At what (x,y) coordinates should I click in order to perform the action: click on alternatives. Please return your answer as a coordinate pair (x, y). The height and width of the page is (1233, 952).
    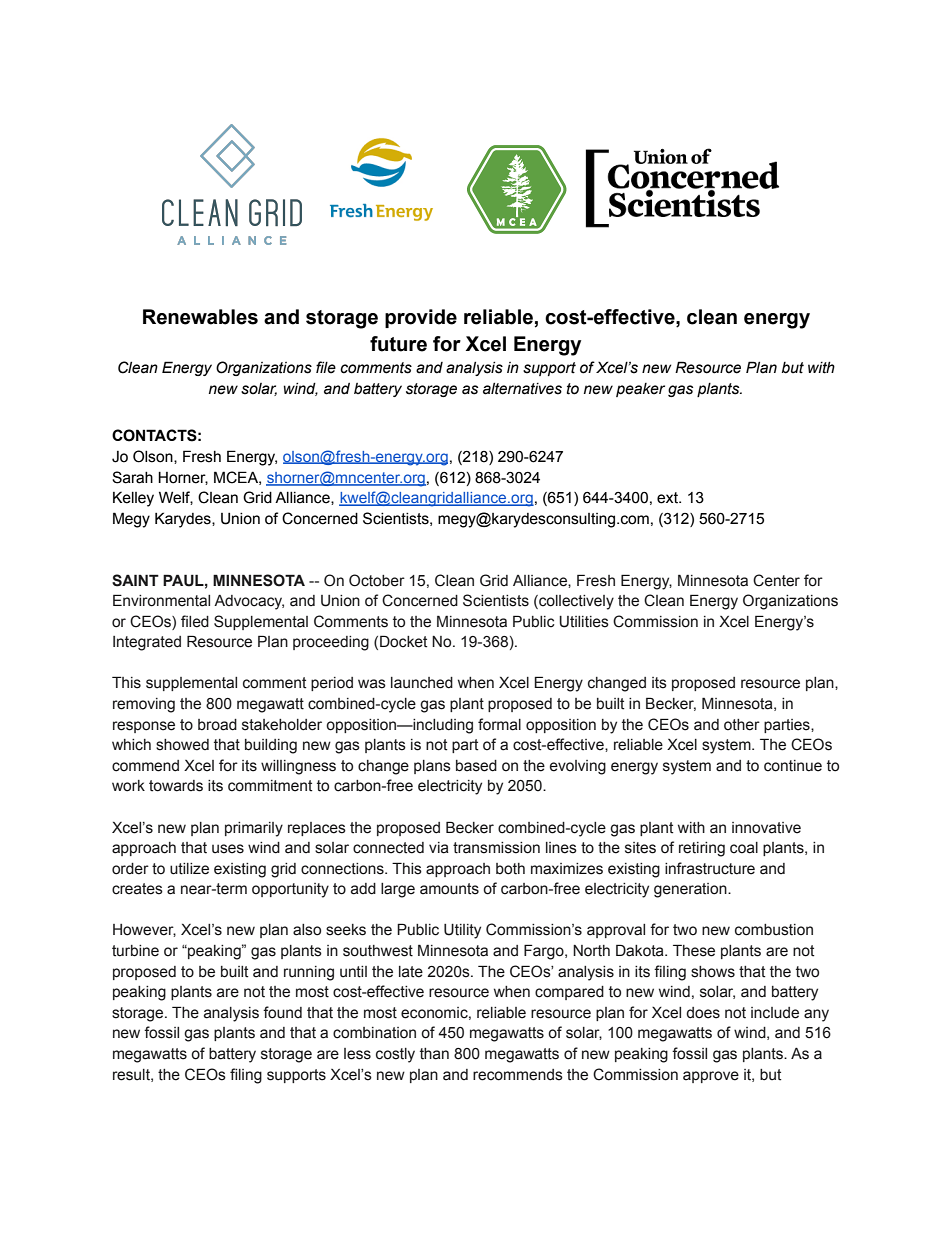
    Looking at the image, I should click on (522, 389).
